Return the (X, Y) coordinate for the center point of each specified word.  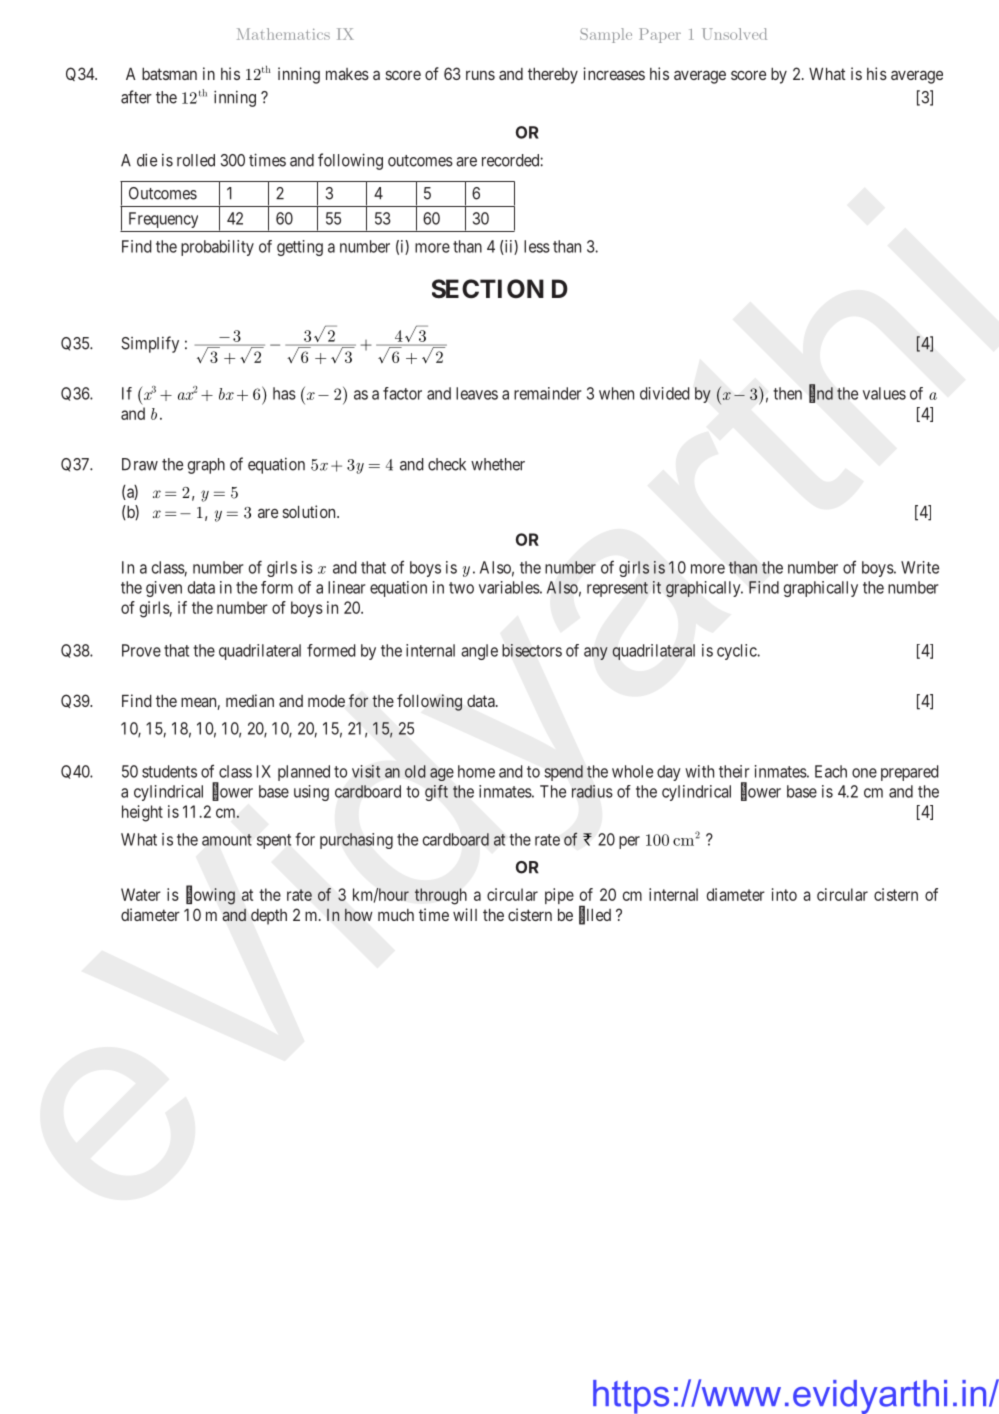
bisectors (532, 650)
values (884, 393)
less (537, 246)
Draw (140, 464)
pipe (559, 896)
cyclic (737, 652)
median (250, 700)
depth (269, 917)
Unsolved (734, 34)
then (787, 393)
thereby (553, 76)
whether (498, 464)
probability (217, 248)
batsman (169, 74)
